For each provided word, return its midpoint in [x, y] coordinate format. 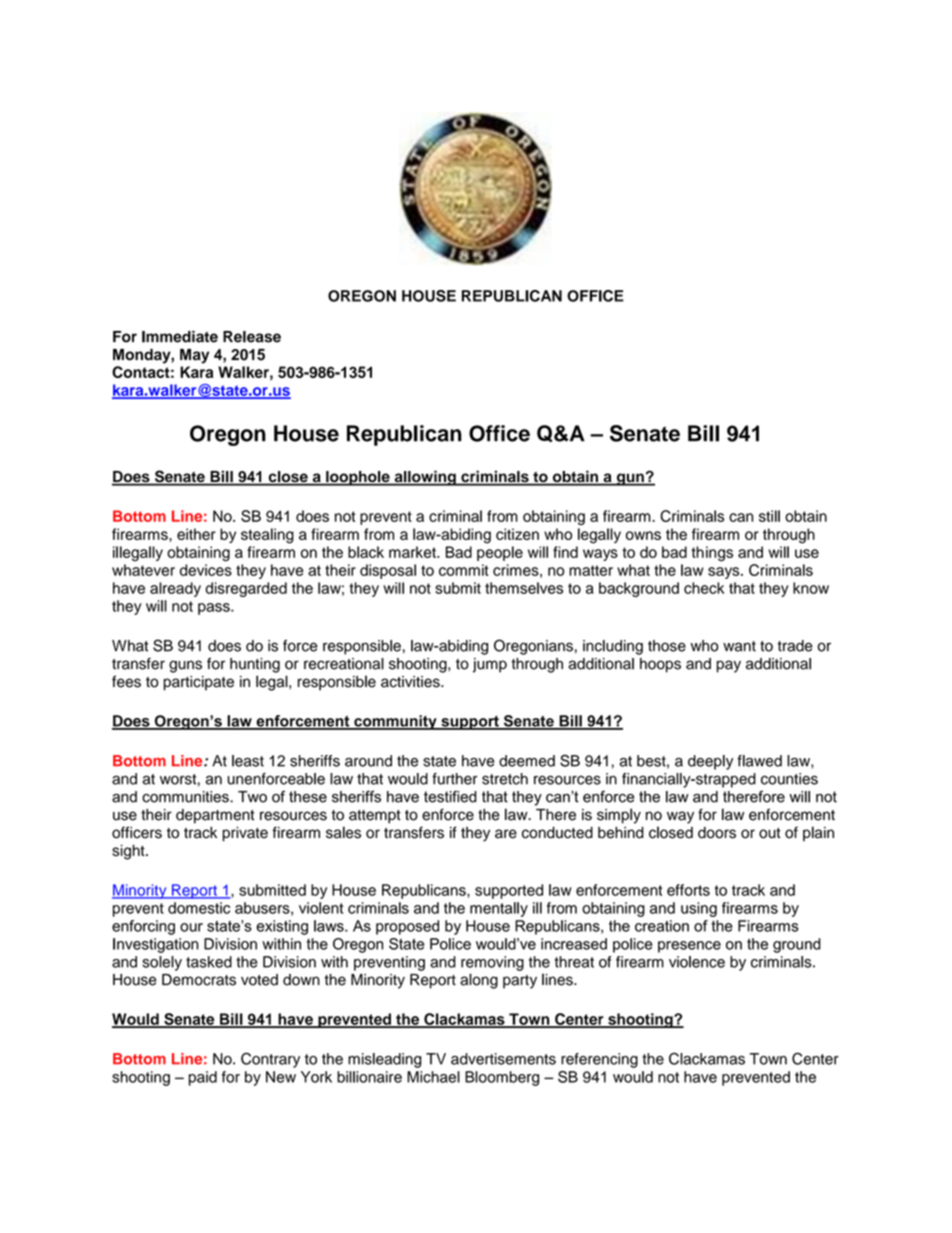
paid [203, 1078]
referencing [599, 1060]
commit [464, 570]
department [215, 816]
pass [215, 609]
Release [252, 337]
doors [717, 833]
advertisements [503, 1059]
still [769, 516]
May [194, 356]
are [506, 834]
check [704, 588]
